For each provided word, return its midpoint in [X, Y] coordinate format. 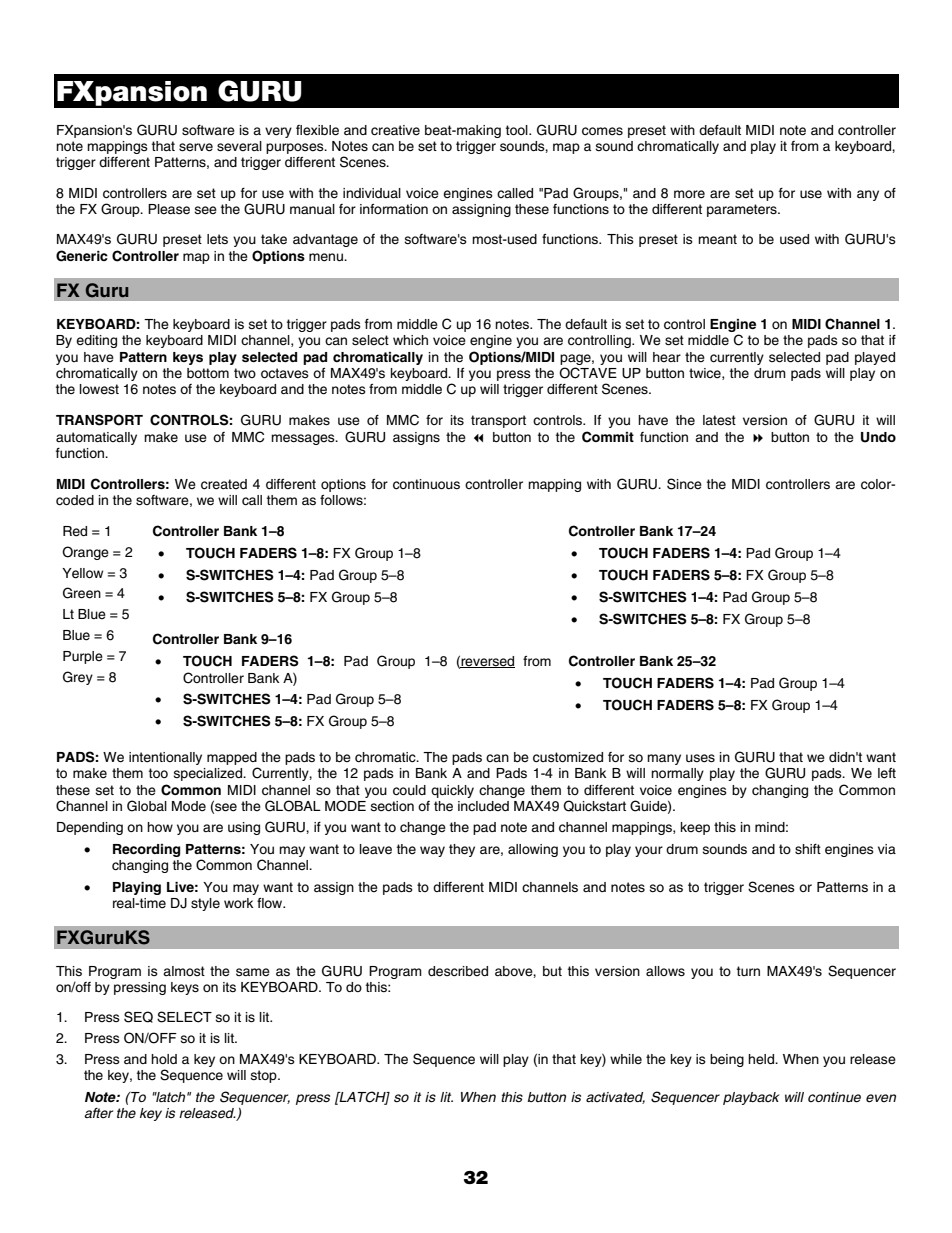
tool [518, 130]
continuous [426, 484]
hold [164, 1059]
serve [196, 147]
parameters [743, 210]
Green [82, 593]
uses [700, 758]
